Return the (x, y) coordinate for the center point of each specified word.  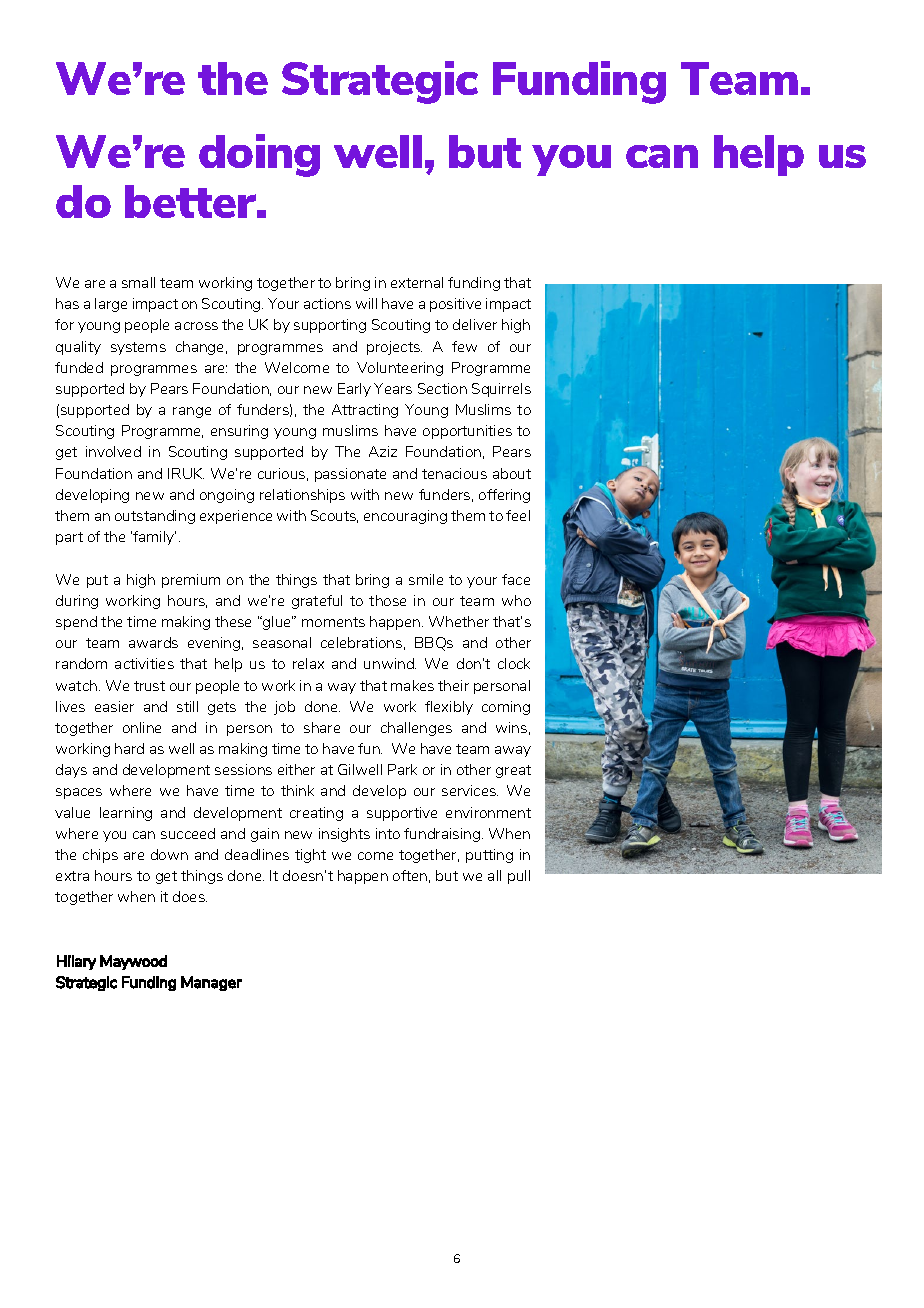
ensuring (239, 432)
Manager (211, 983)
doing (259, 155)
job (284, 708)
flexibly (449, 708)
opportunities (467, 432)
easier (114, 706)
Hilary (76, 962)
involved (113, 451)
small (138, 282)
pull (519, 877)
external (417, 282)
